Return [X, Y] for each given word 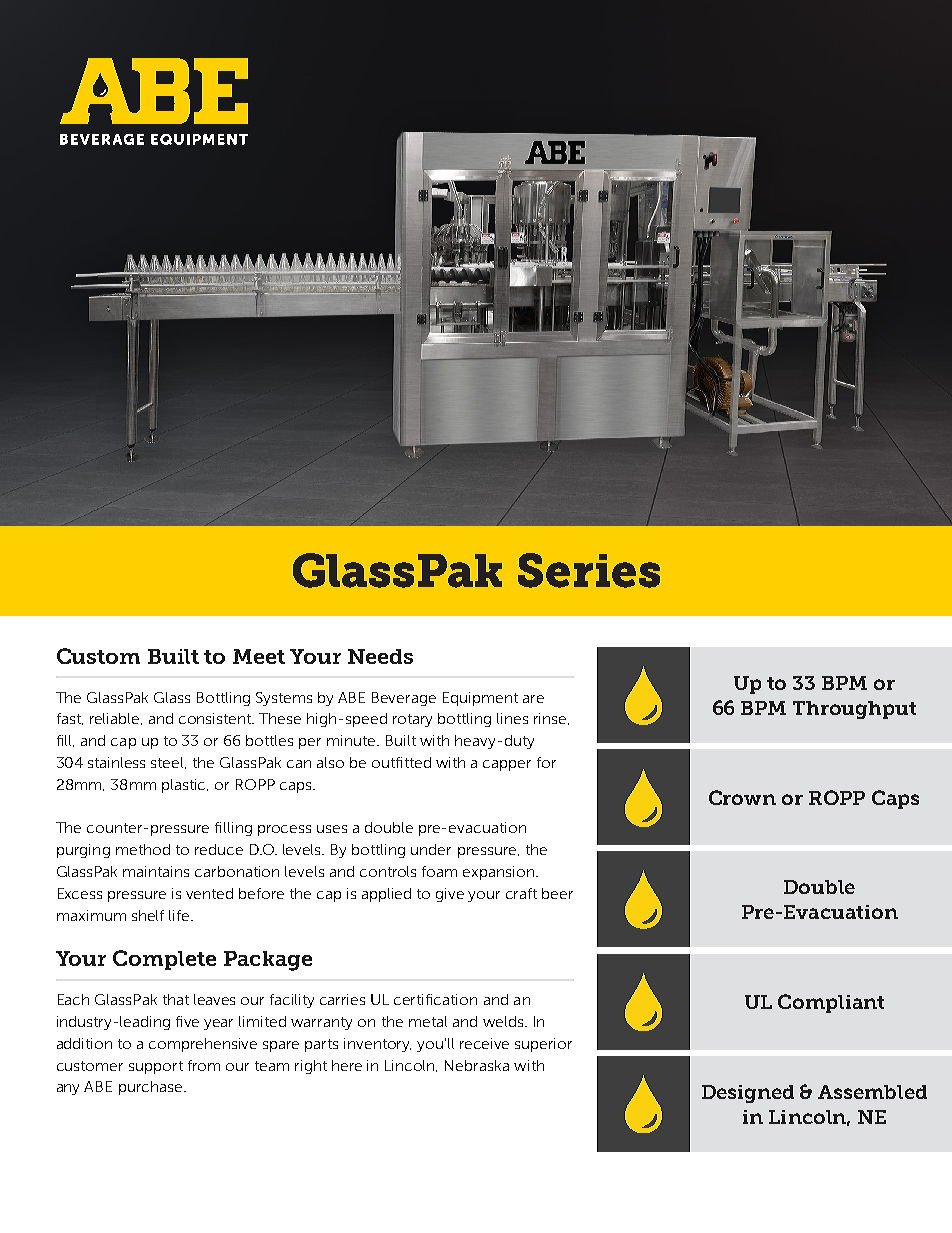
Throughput [854, 710]
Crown [742, 797]
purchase [150, 1088]
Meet [259, 656]
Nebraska [477, 1065]
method [143, 849]
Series [589, 570]
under [431, 849]
